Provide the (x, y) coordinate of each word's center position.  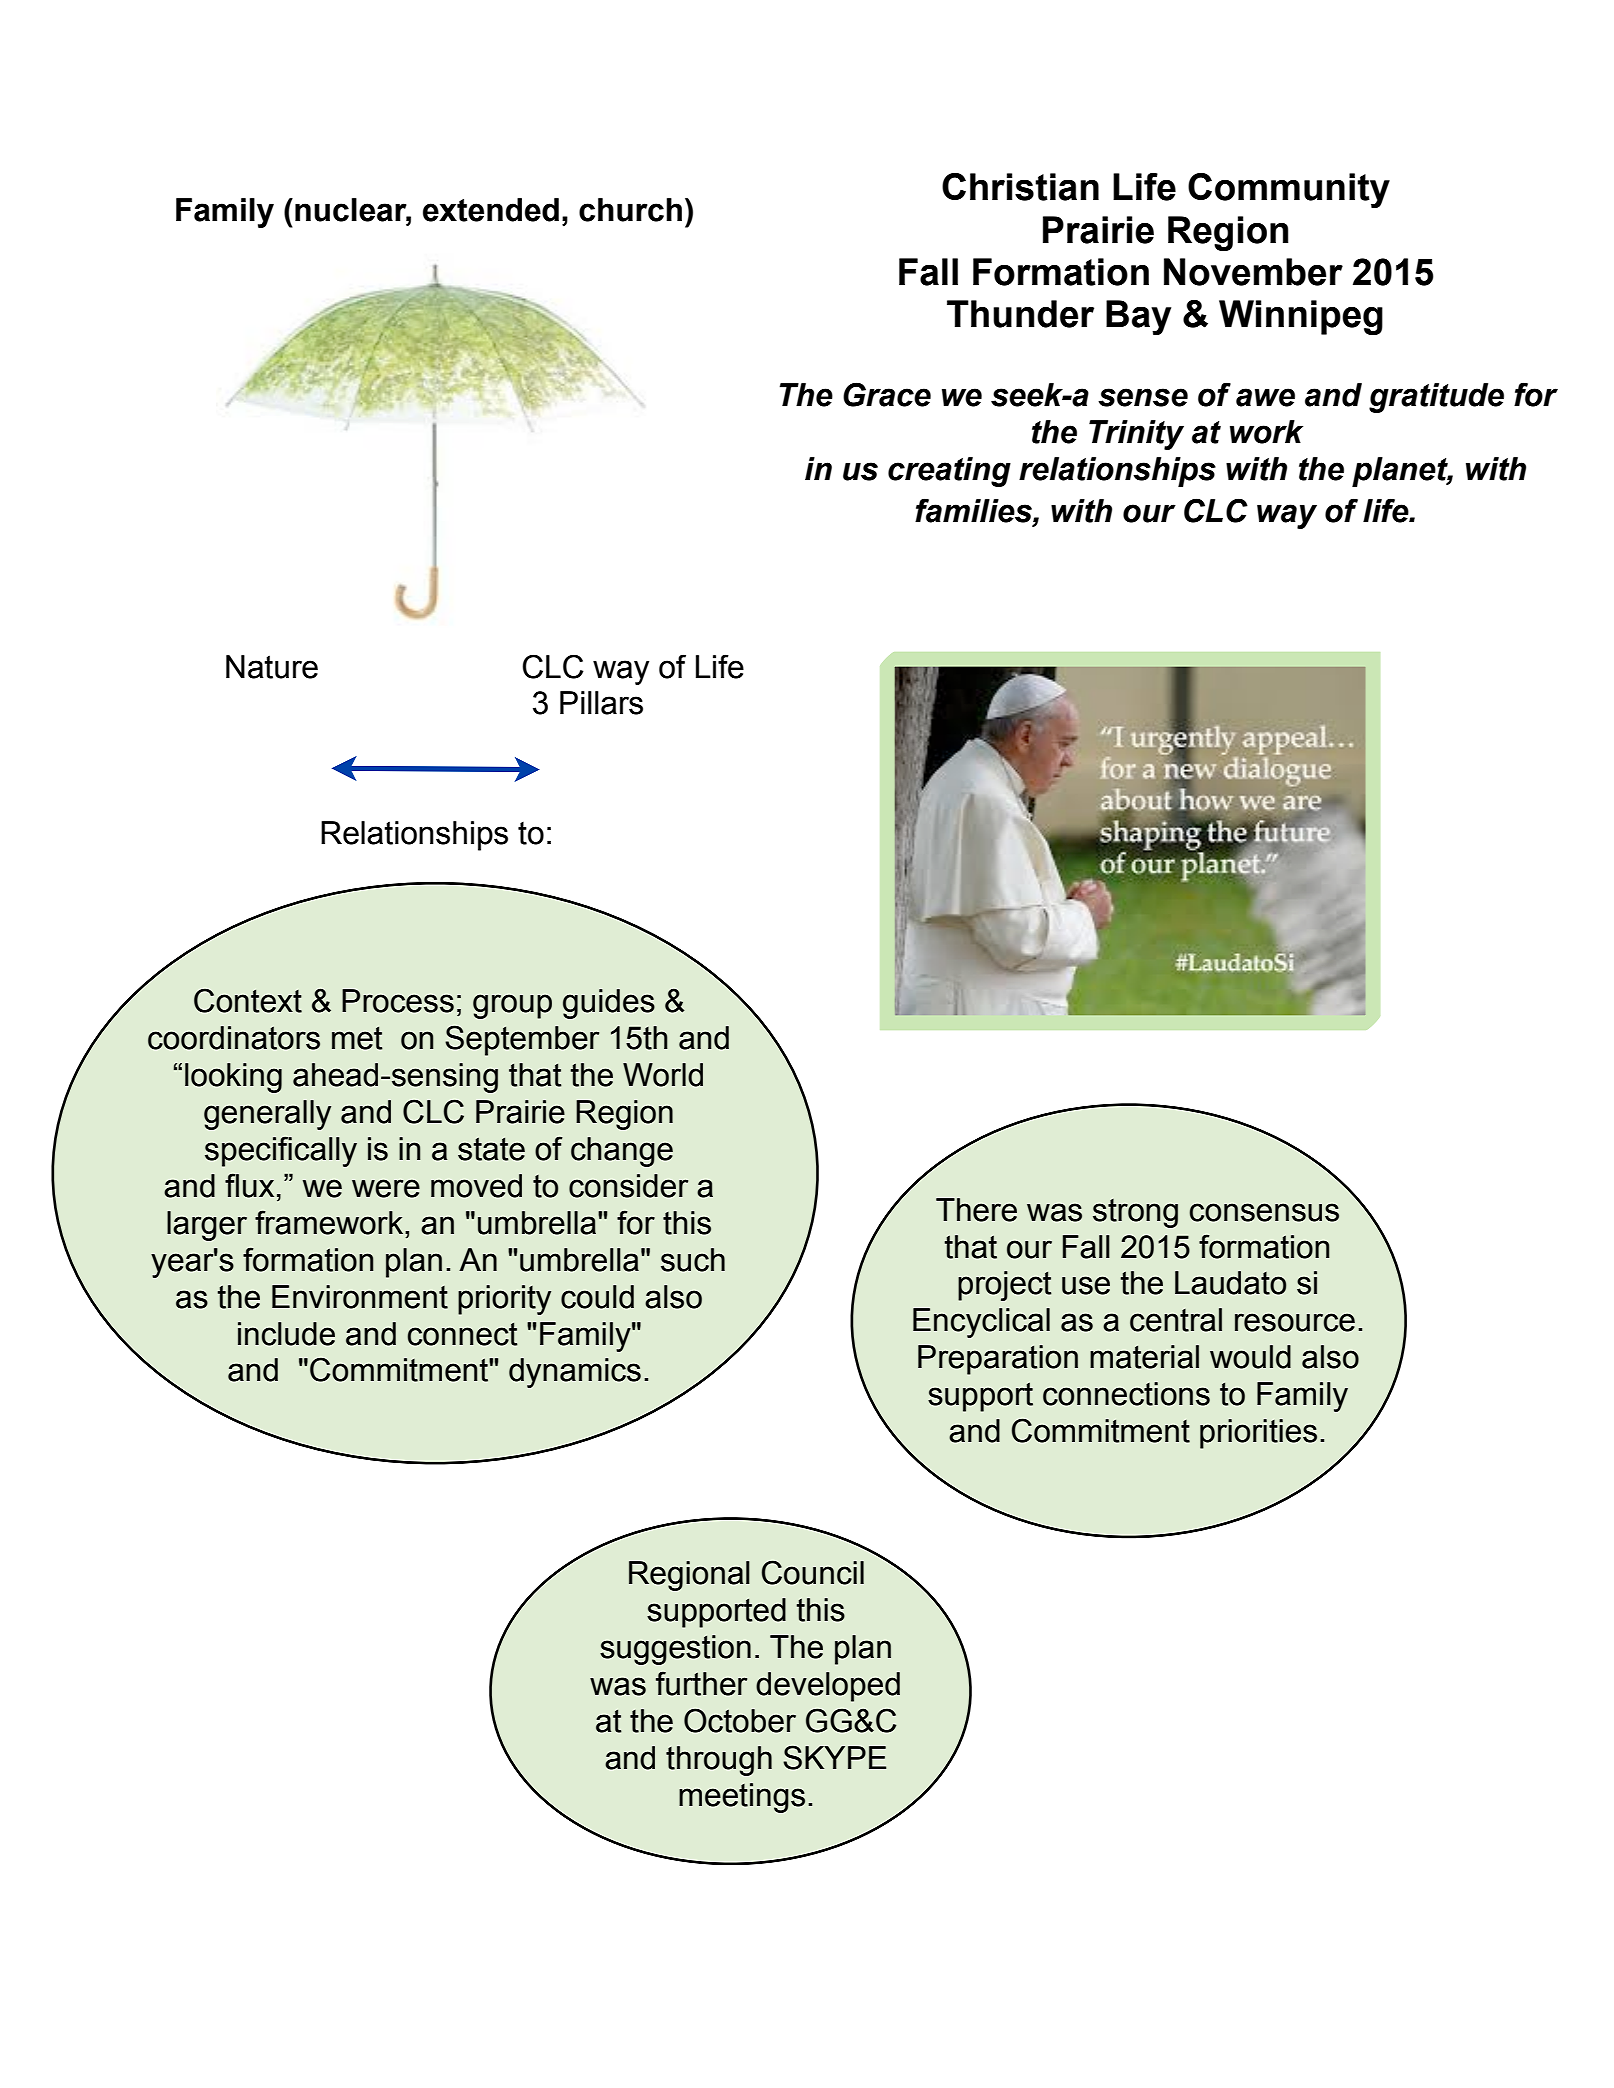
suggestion (675, 1650)
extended (491, 210)
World (663, 1075)
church (630, 210)
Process (398, 1001)
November (1253, 272)
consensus (1264, 1212)
